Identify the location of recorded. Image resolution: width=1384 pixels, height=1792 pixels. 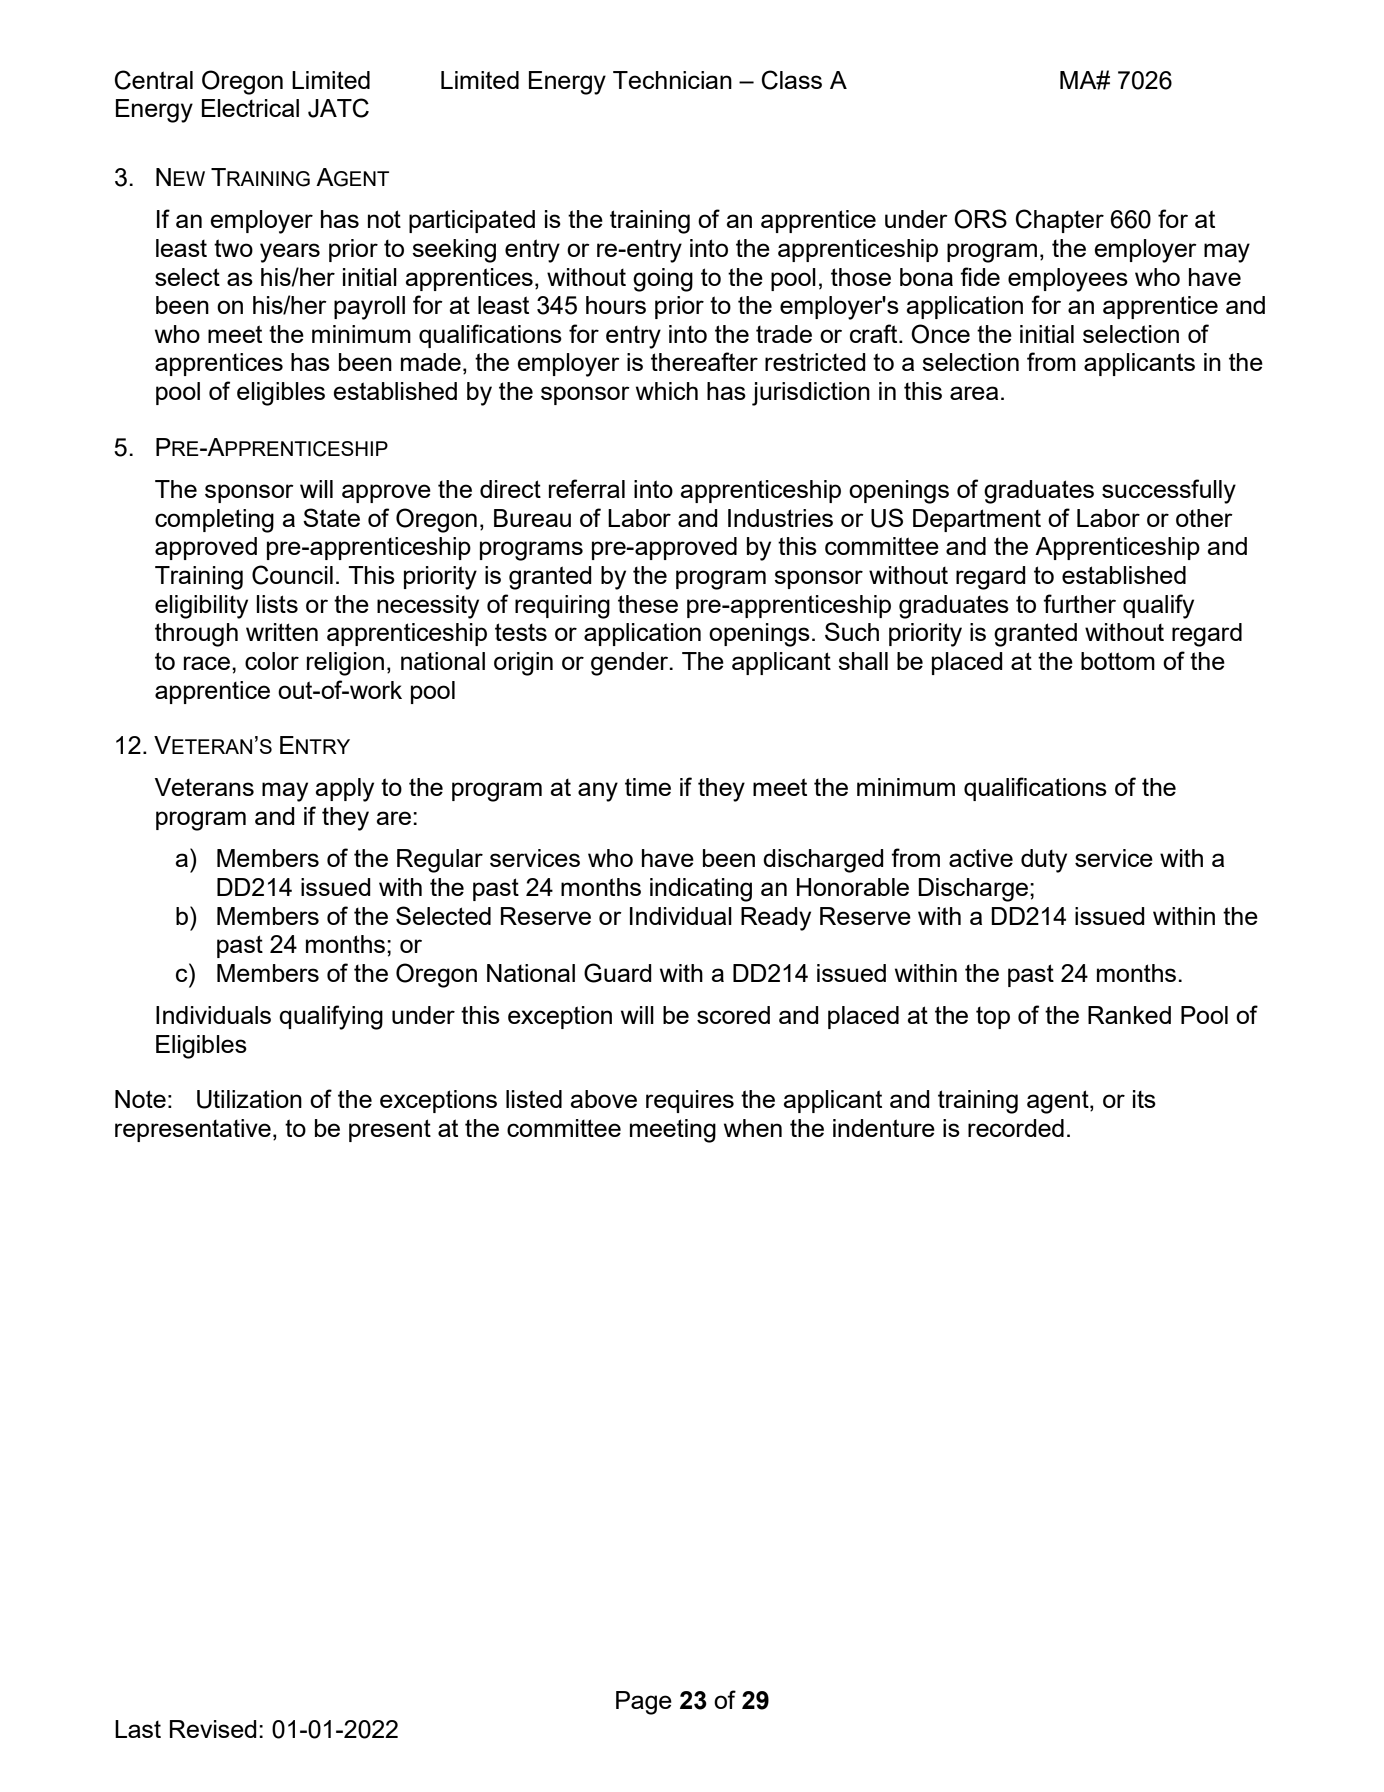
(1016, 1128).
